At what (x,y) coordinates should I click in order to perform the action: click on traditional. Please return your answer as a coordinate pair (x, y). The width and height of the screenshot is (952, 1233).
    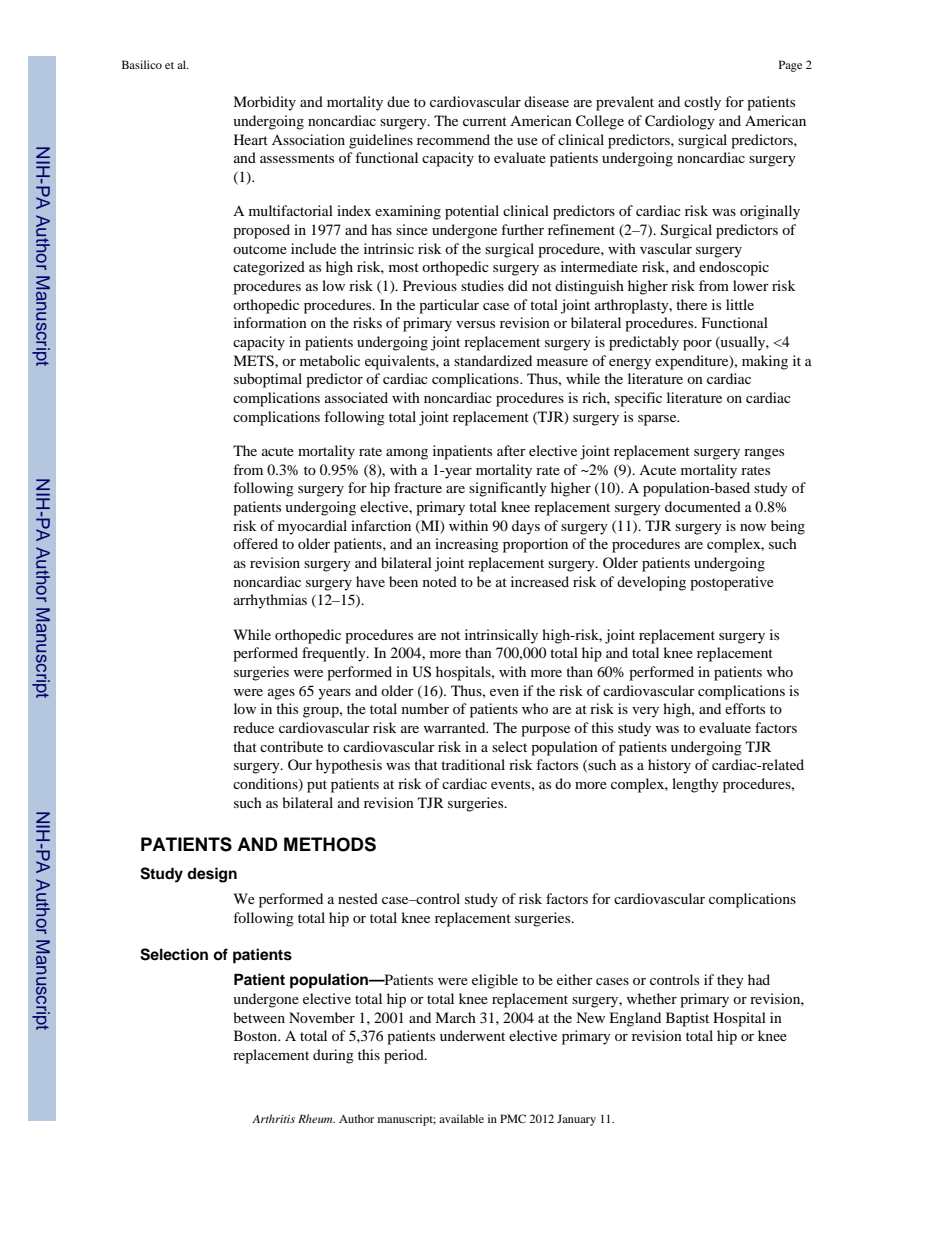
    Looking at the image, I should click on (473, 764).
